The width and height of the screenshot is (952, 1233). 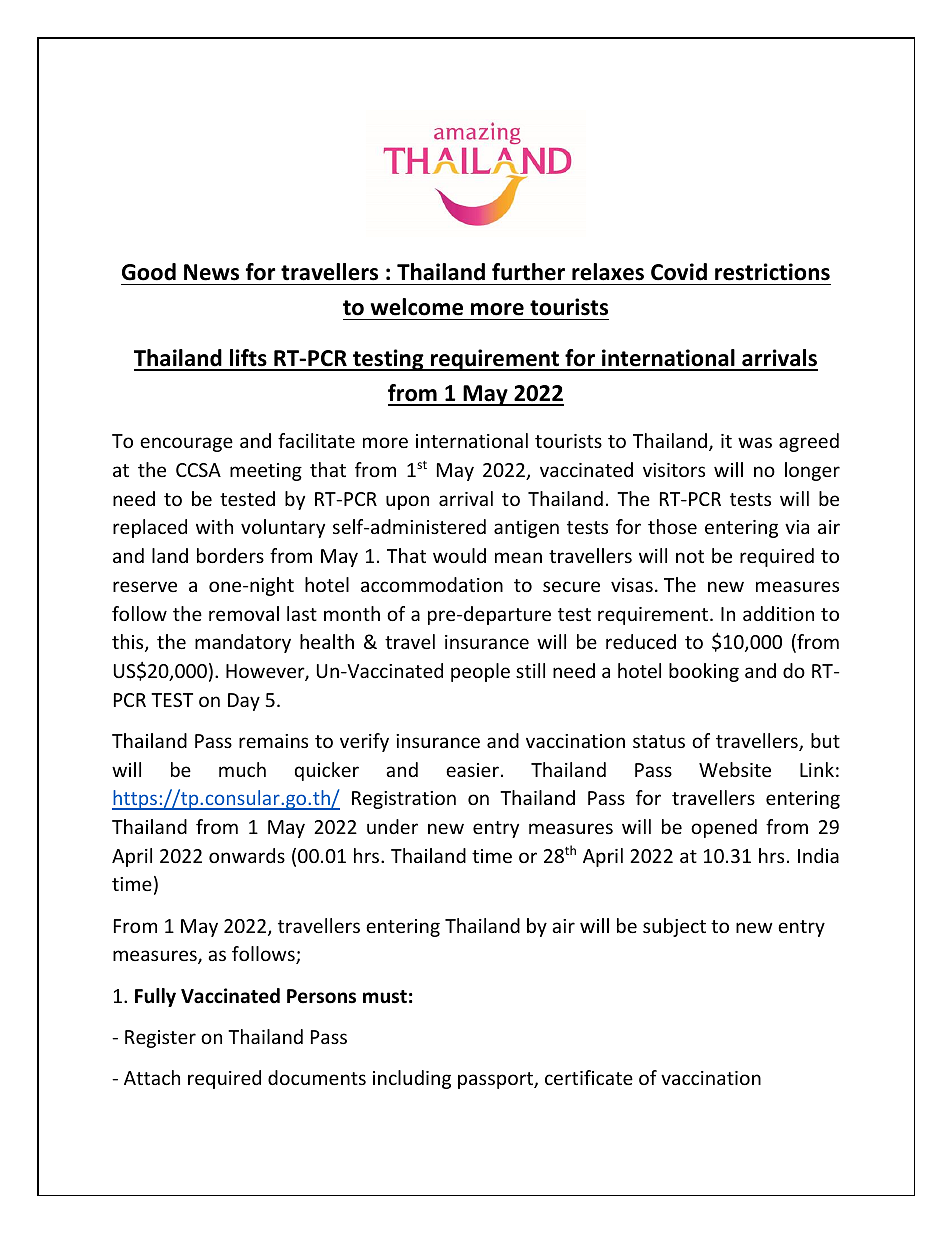 I want to click on restrictions, so click(x=772, y=272).
